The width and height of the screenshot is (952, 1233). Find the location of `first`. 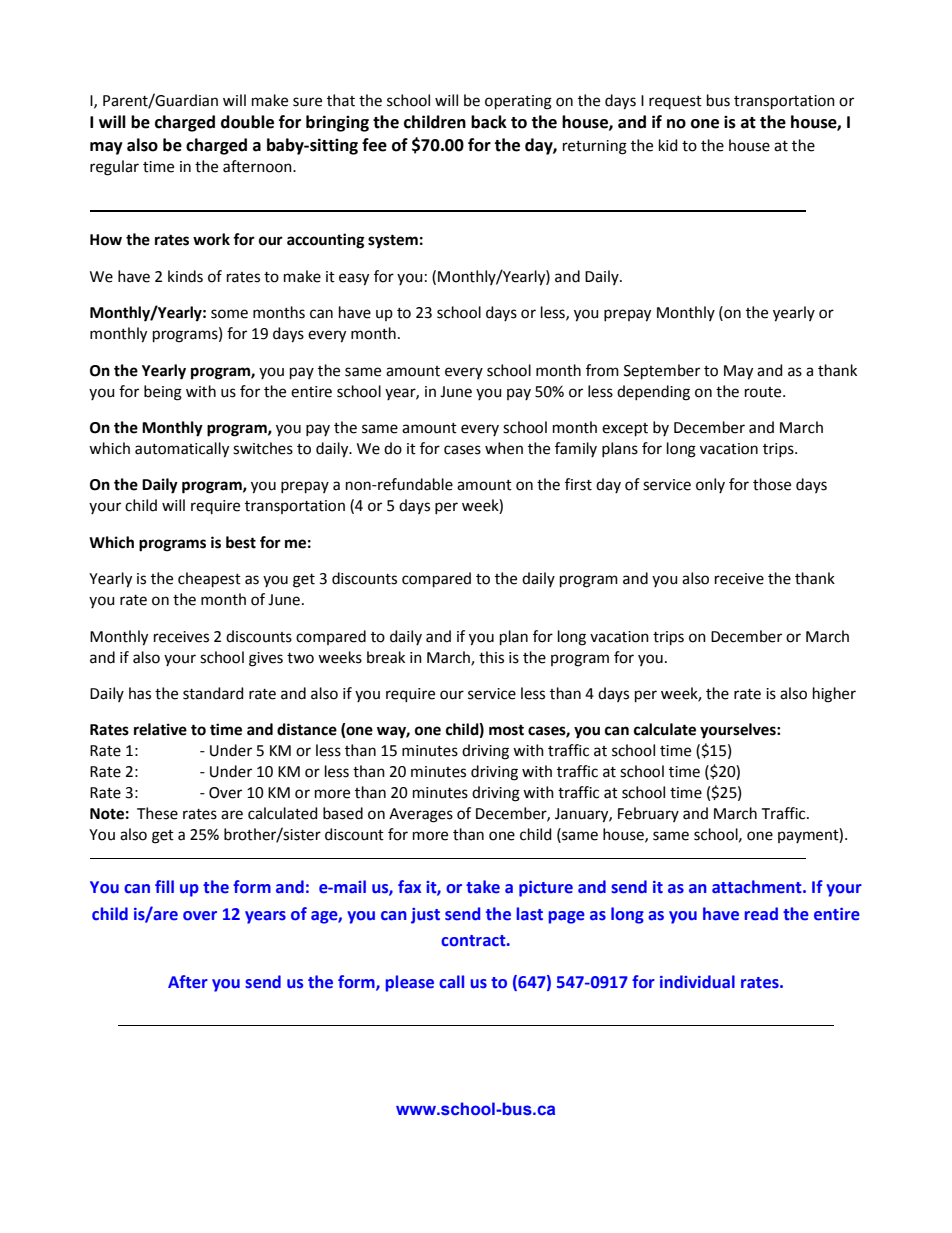

first is located at coordinates (578, 484).
